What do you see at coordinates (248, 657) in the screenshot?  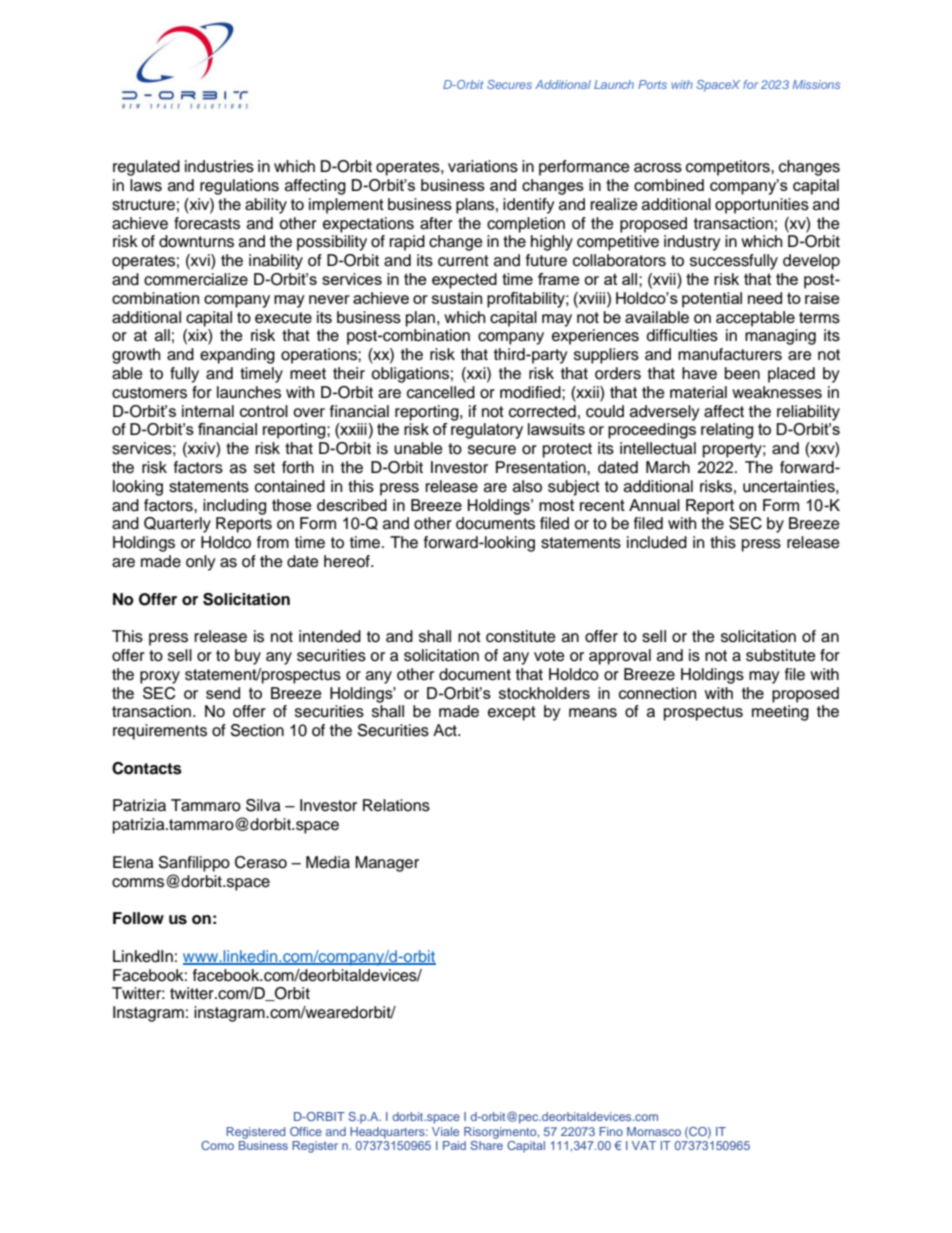 I see `buy` at bounding box center [248, 657].
